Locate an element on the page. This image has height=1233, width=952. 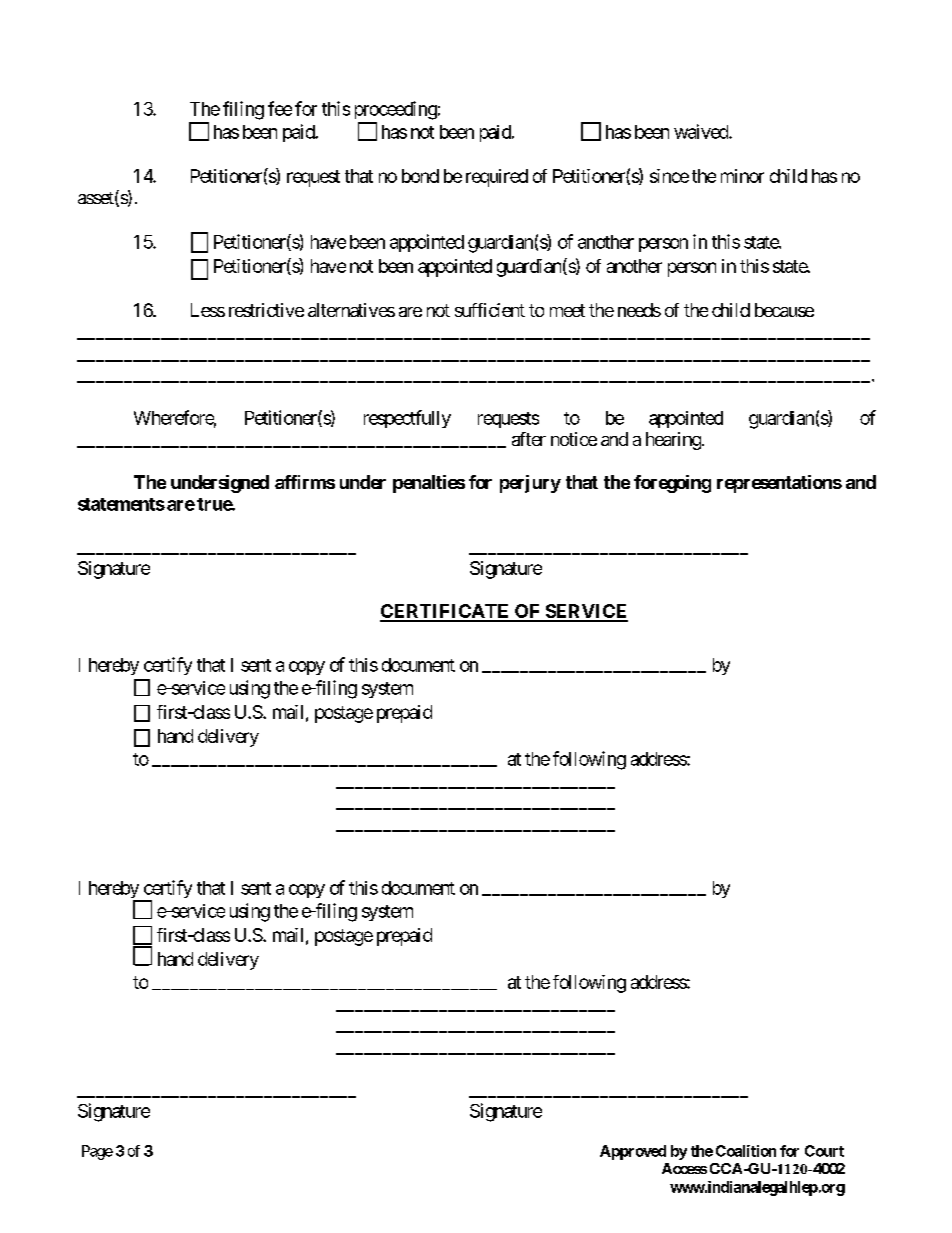
foregoing is located at coordinates (672, 484).
